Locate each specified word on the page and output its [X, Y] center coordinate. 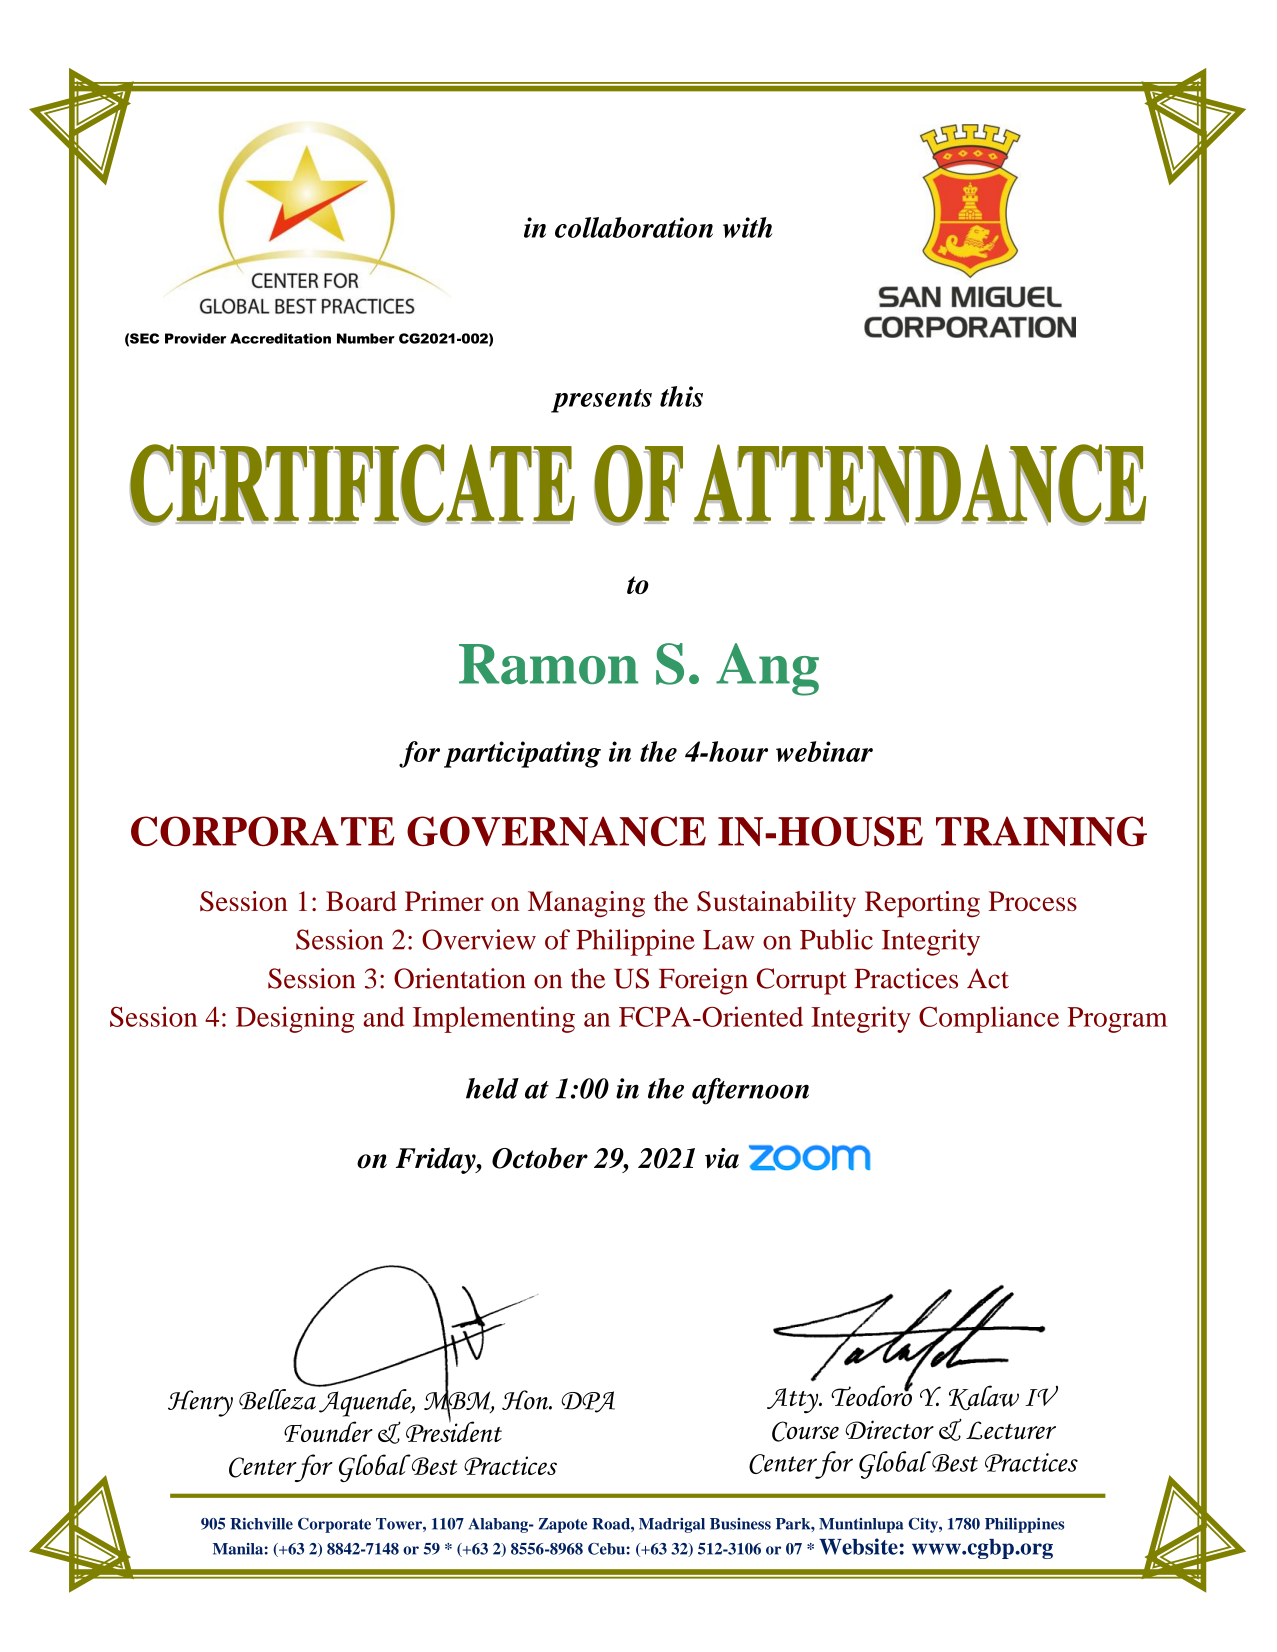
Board [361, 901]
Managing [586, 904]
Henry [200, 1403]
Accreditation [280, 338]
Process [1033, 901]
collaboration [634, 227]
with [747, 227]
